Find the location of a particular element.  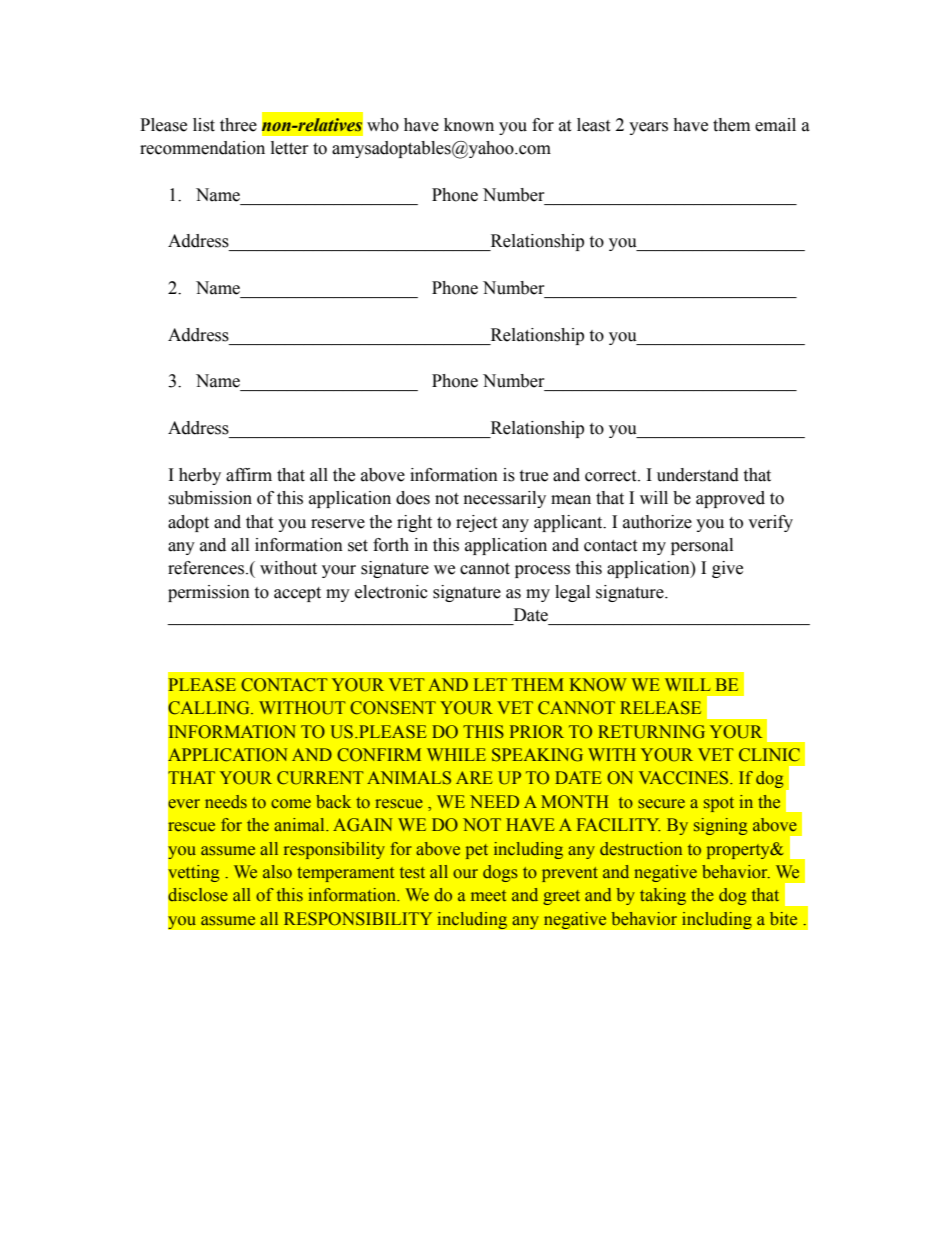

email is located at coordinates (775, 125).
